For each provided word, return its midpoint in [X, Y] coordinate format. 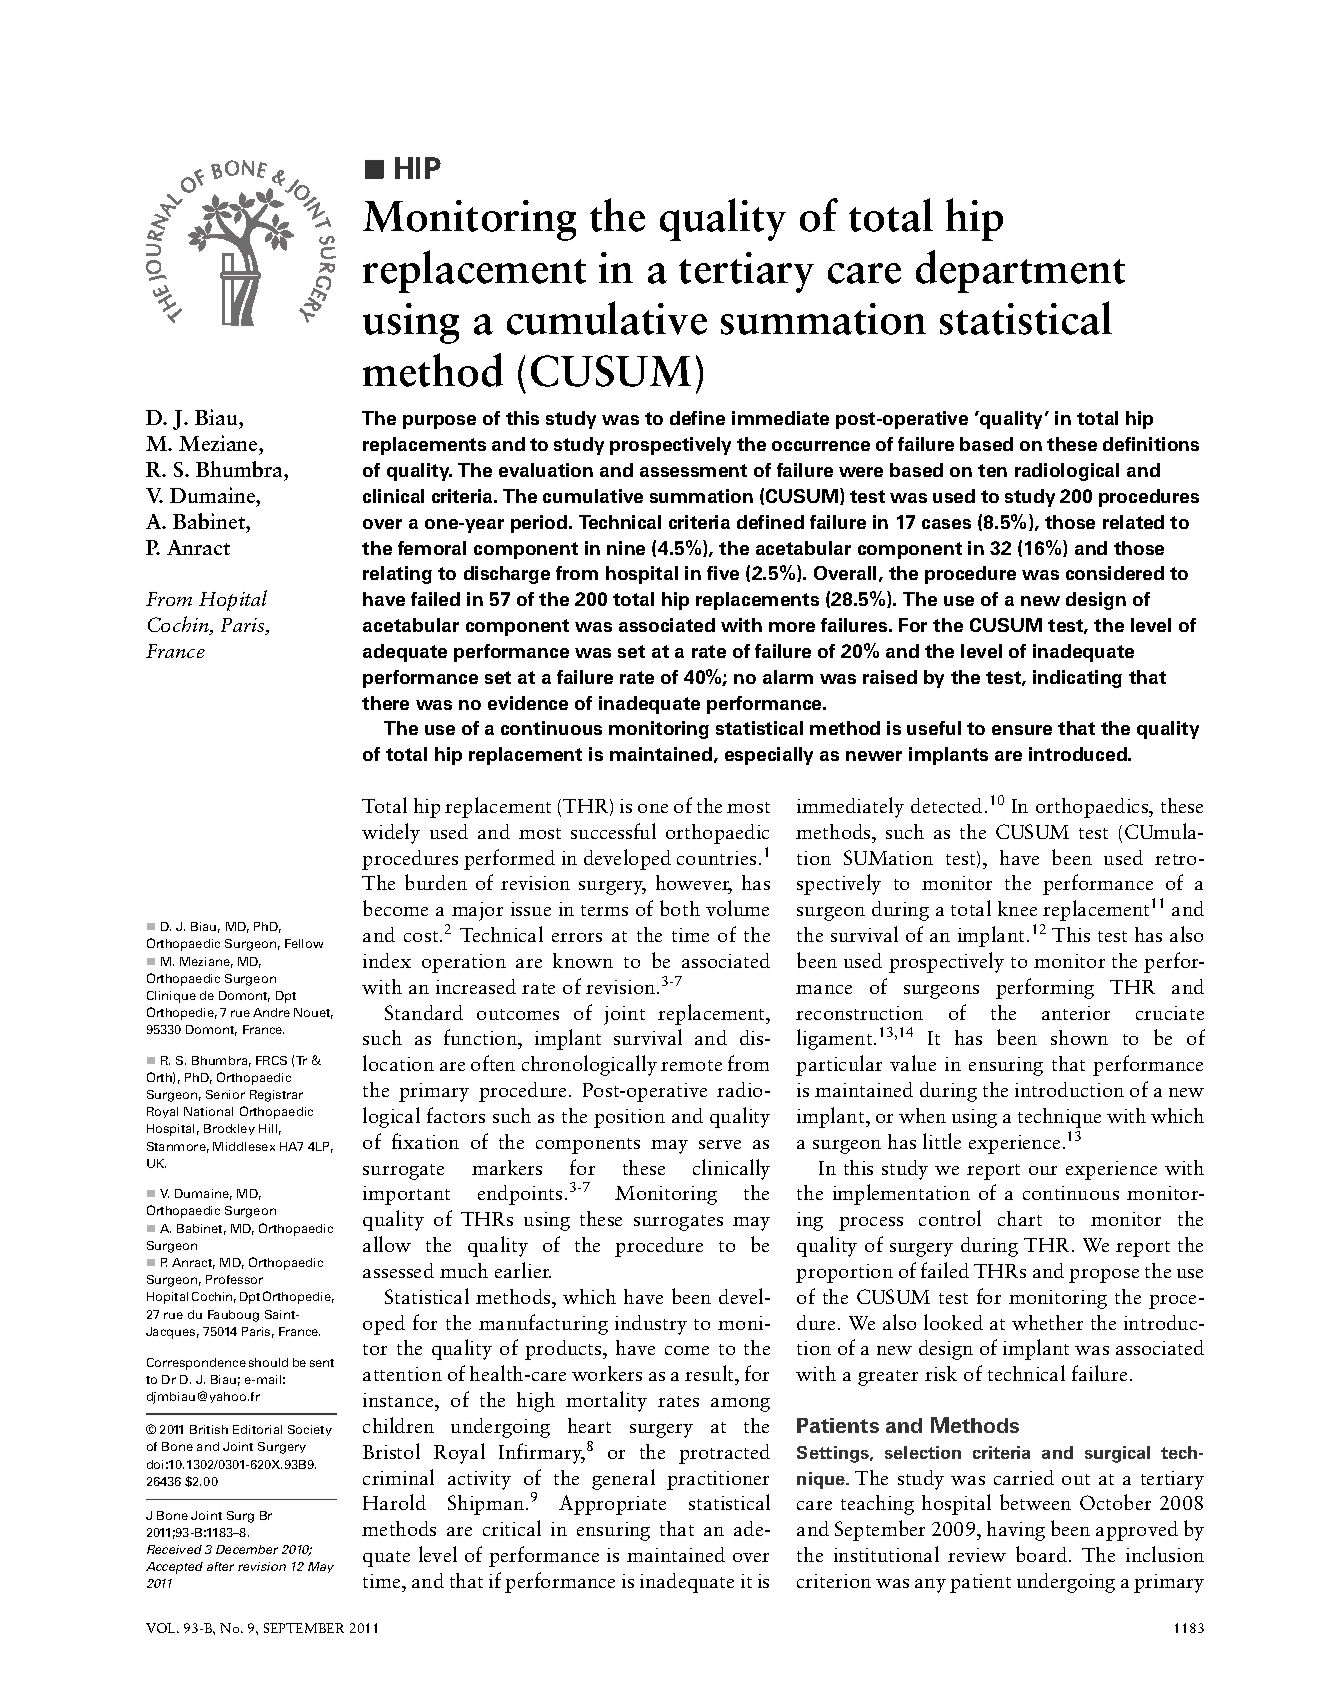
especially [769, 756]
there [385, 703]
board [1043, 1554]
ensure [1022, 730]
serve [720, 1144]
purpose [439, 422]
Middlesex [244, 1146]
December [247, 1549]
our [1043, 1170]
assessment [693, 470]
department [1020, 271]
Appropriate [612, 1505]
